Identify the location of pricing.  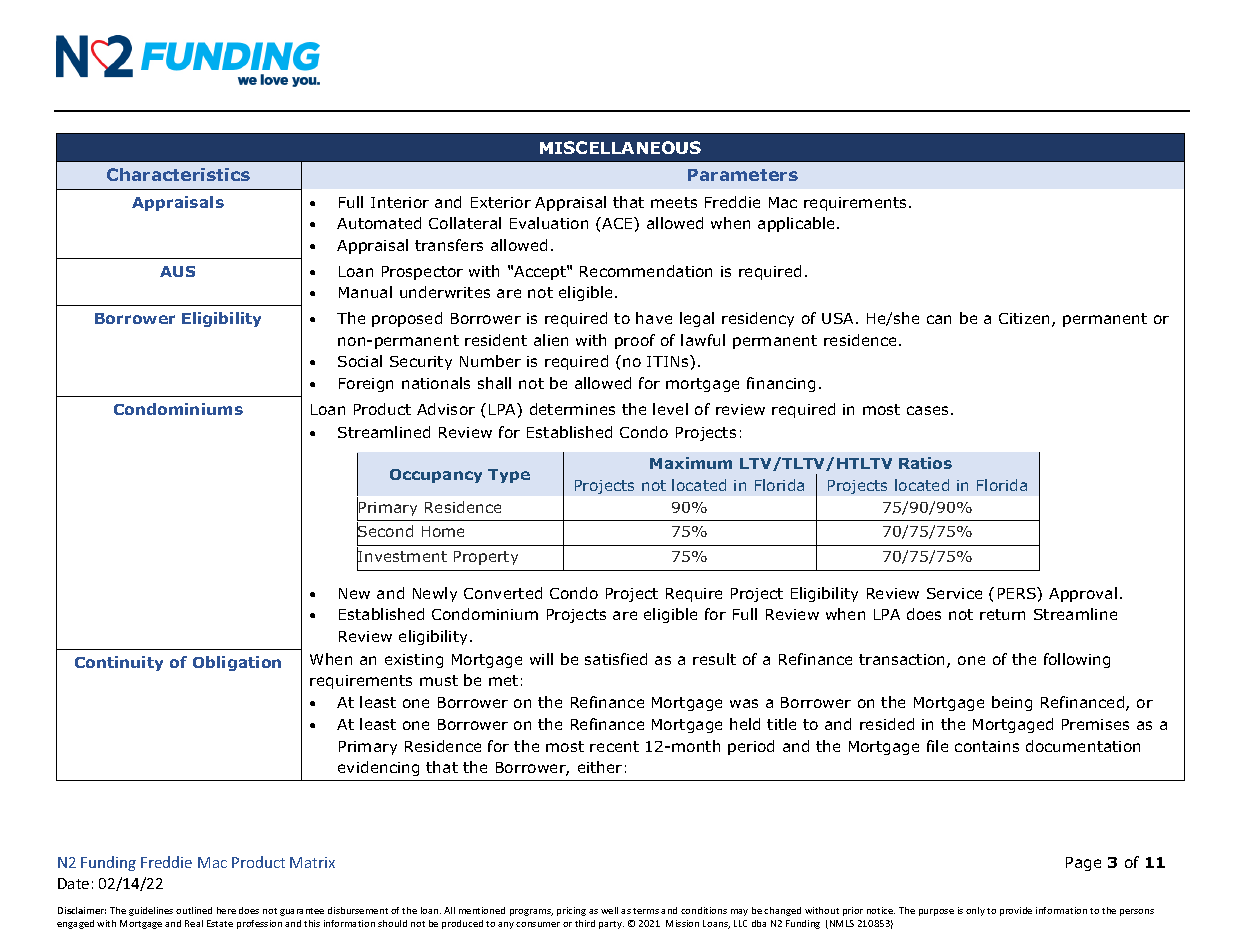
(571, 911).
